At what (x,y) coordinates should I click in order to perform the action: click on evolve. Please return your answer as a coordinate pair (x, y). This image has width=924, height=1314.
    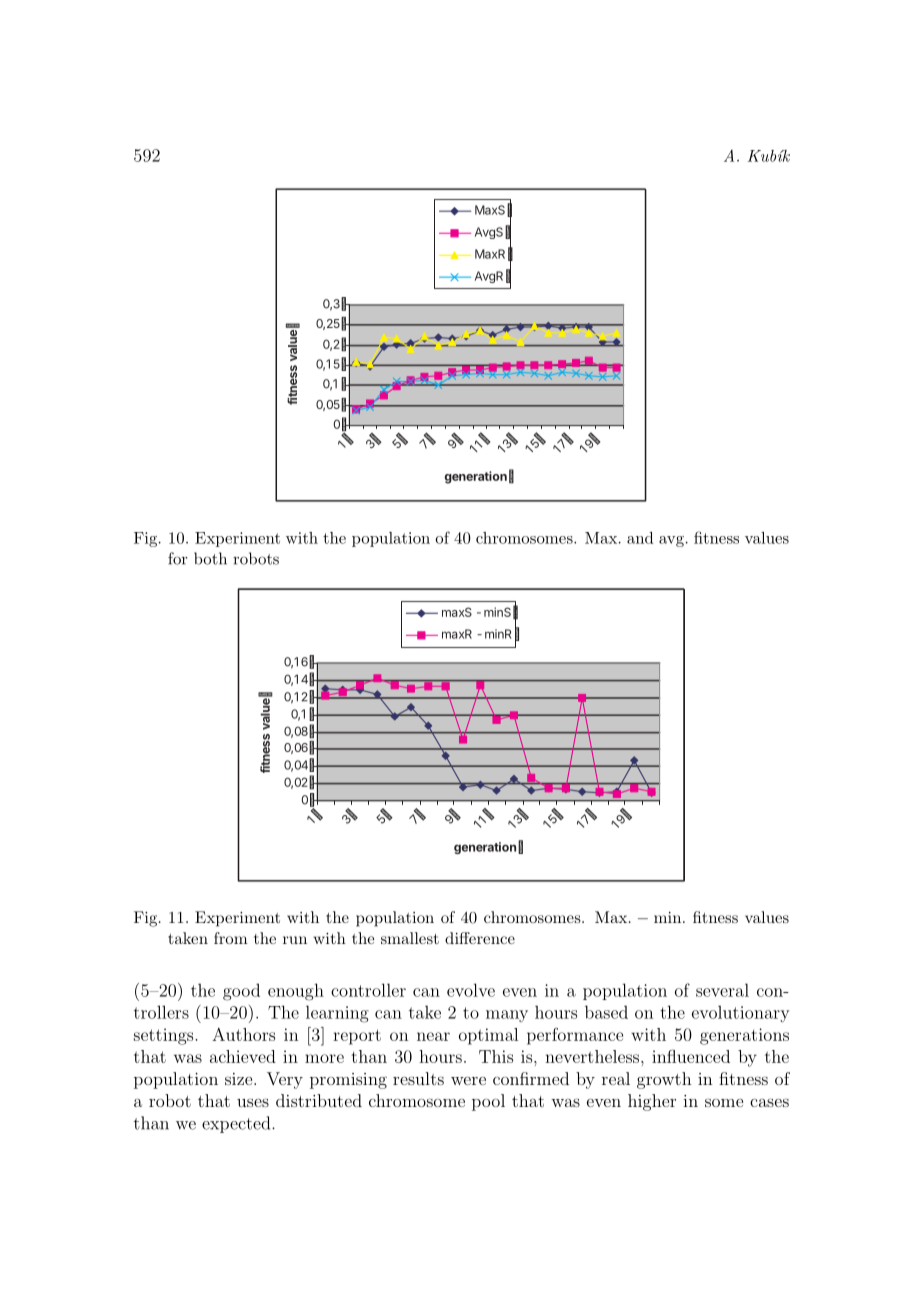
    Looking at the image, I should click on (471, 990).
